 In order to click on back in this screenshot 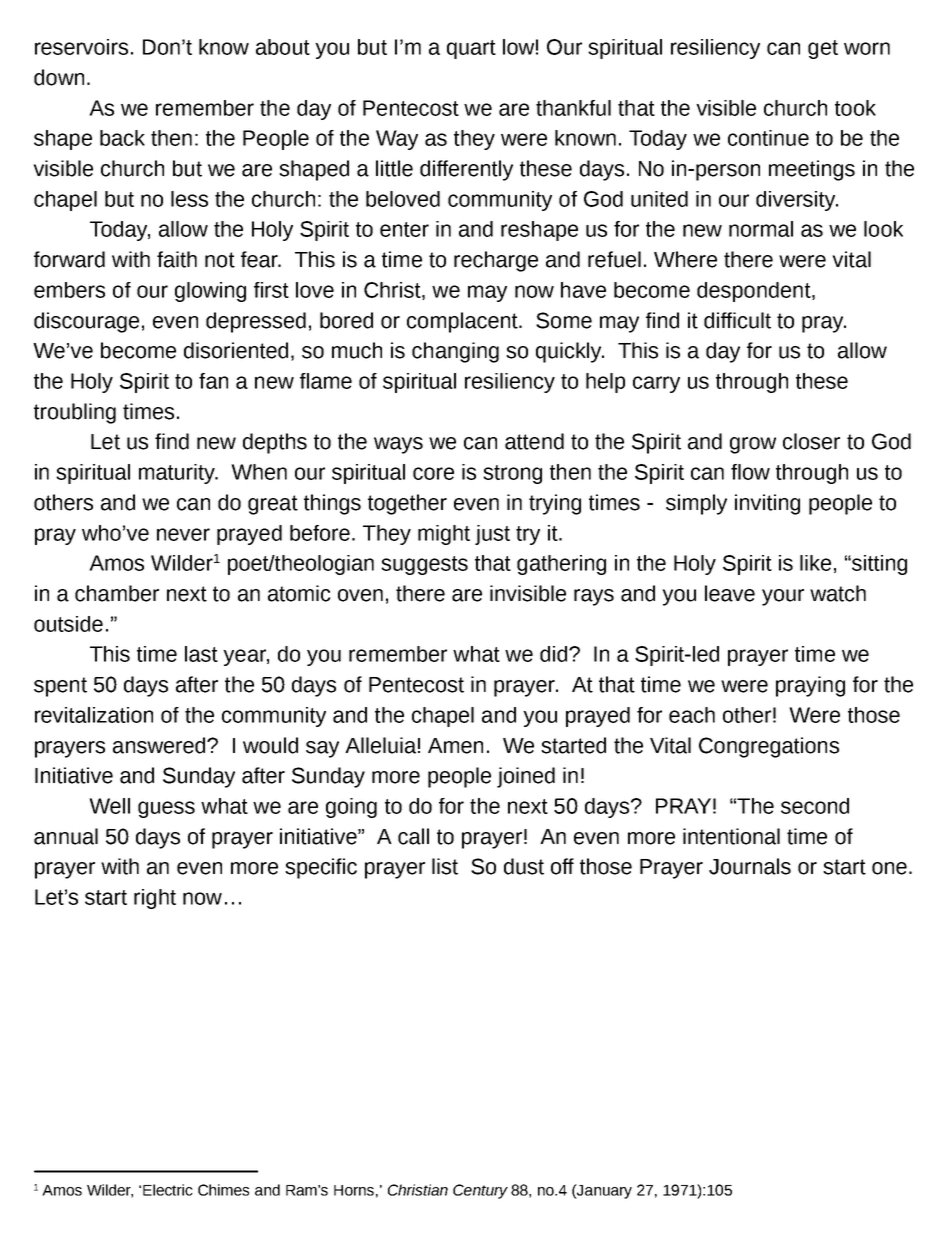, I will do `click(122, 138)`.
